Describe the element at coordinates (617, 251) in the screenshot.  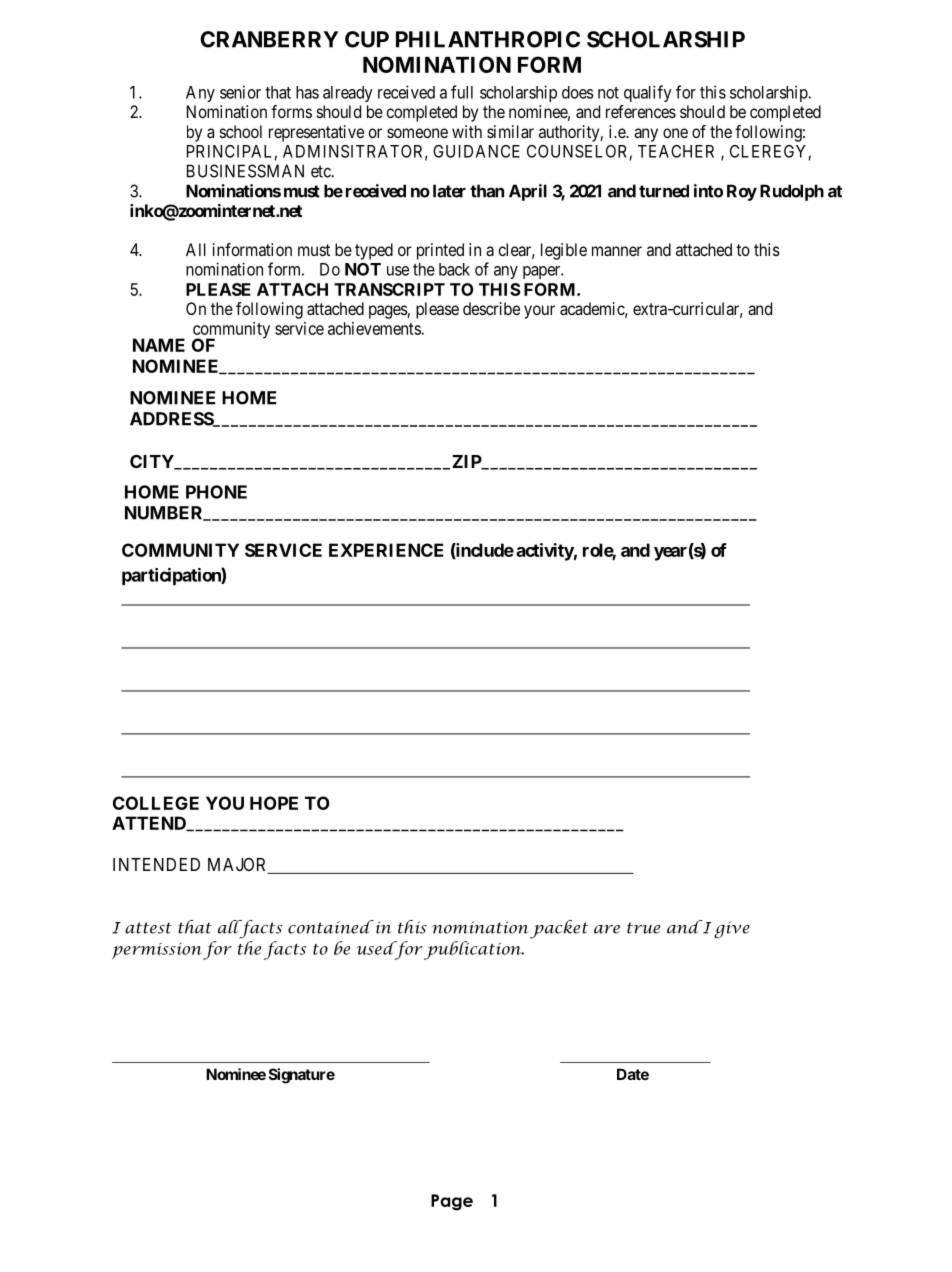
I see `manner` at that location.
